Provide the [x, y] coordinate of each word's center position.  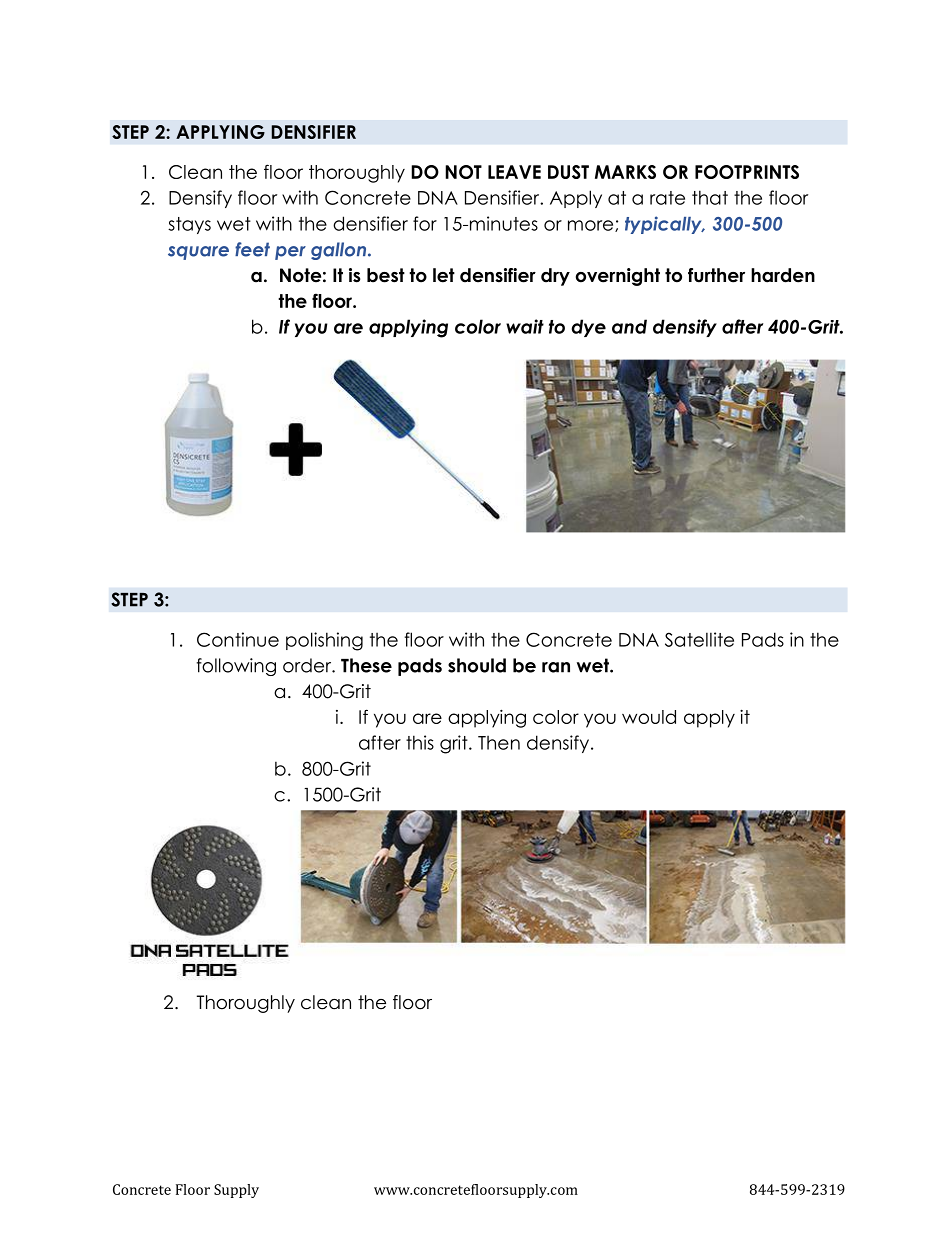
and [629, 326]
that [710, 197]
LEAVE [514, 172]
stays [189, 225]
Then [499, 743]
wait [525, 326]
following [236, 667]
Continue [238, 639]
